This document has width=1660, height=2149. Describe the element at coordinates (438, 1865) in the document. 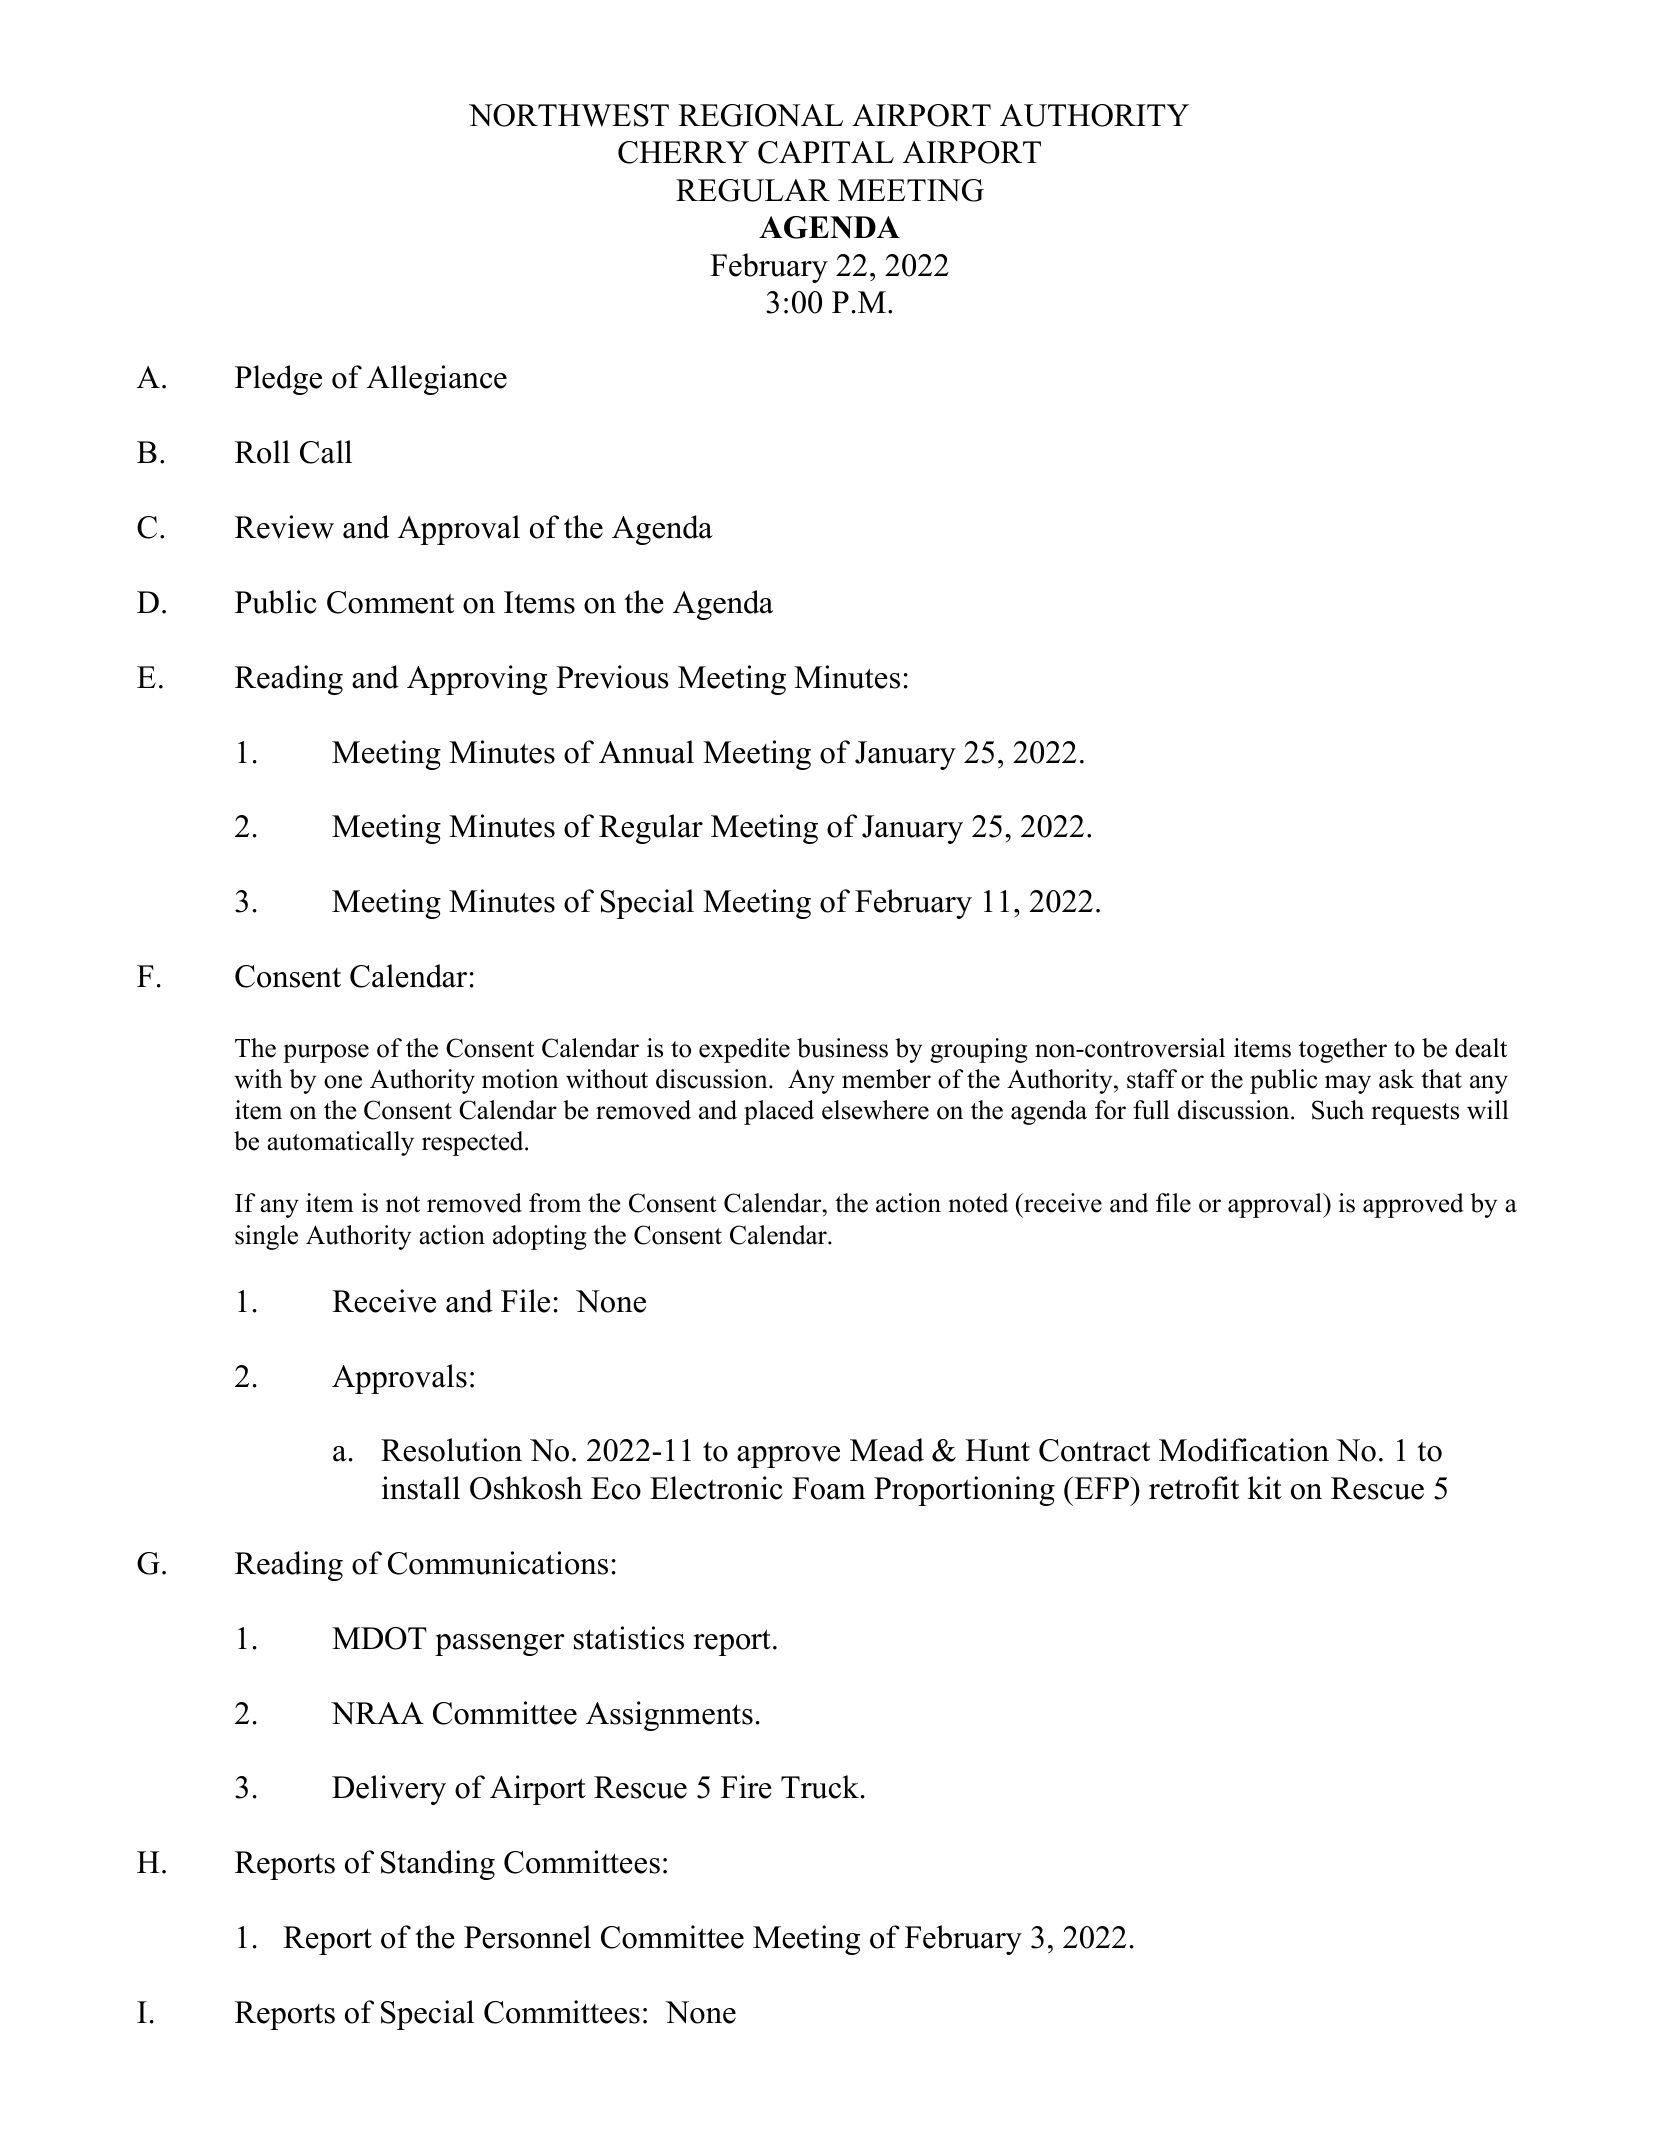

I see `Standing` at that location.
